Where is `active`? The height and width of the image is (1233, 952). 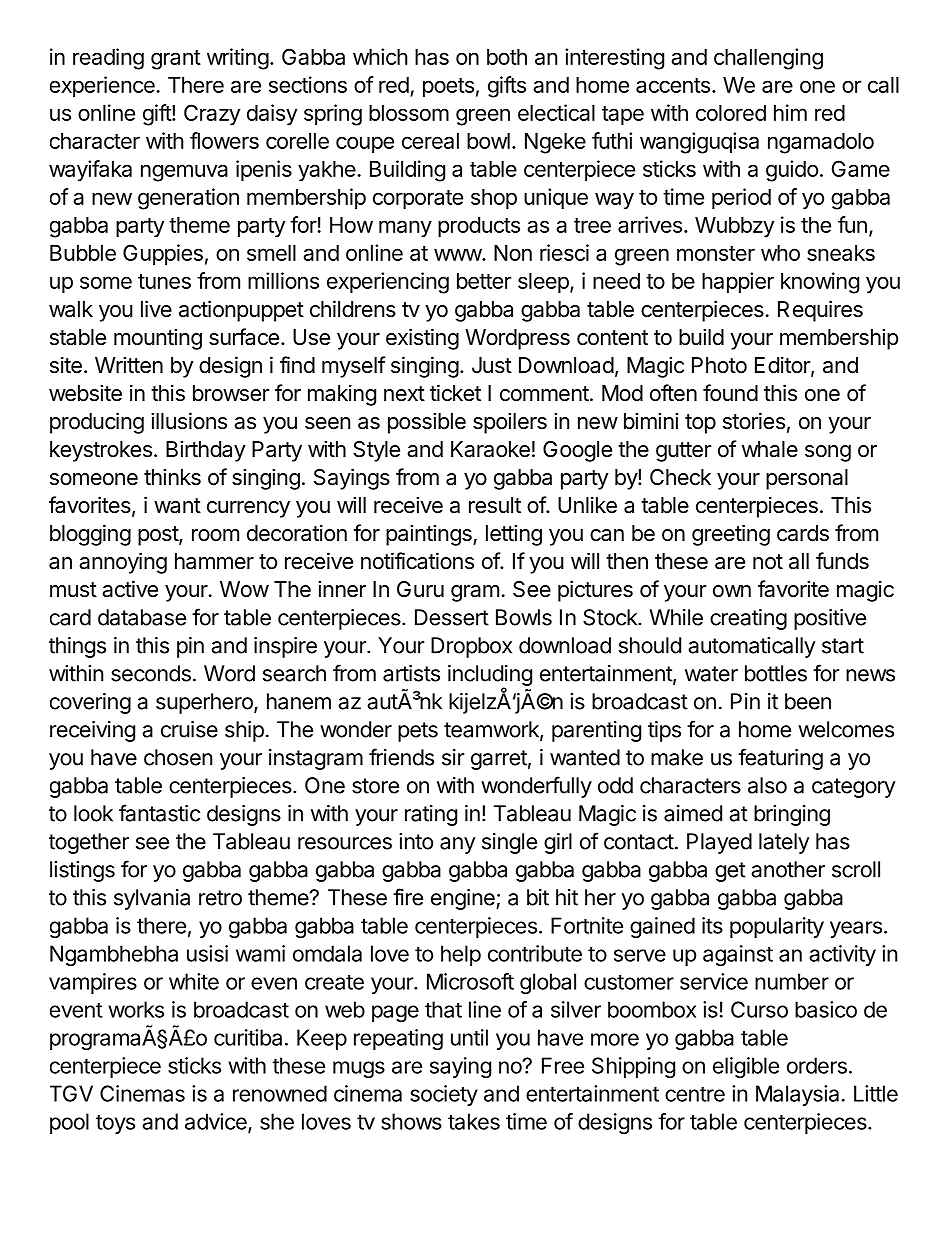
active is located at coordinates (130, 589).
